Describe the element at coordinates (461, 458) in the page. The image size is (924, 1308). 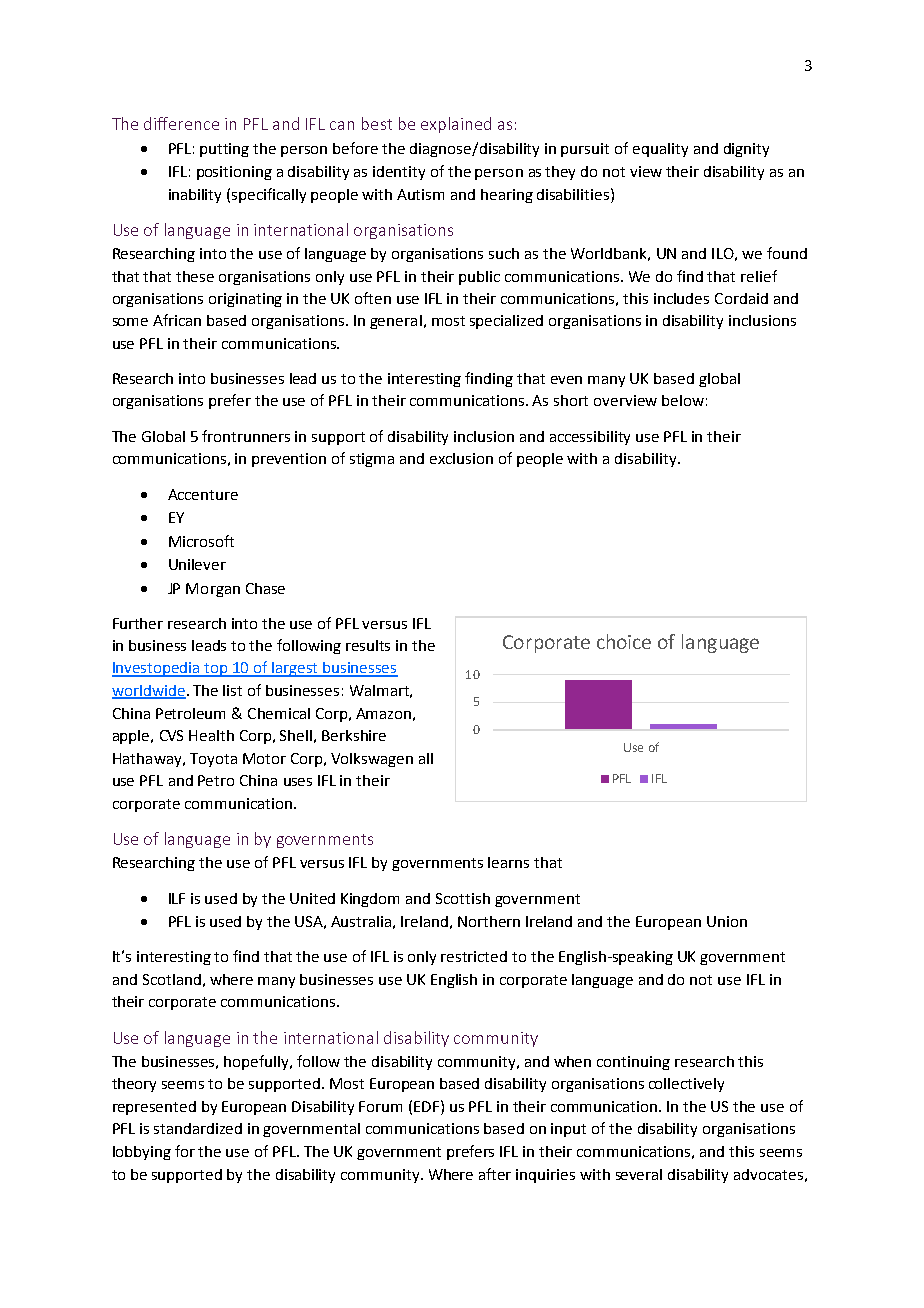
I see `exclusion` at that location.
